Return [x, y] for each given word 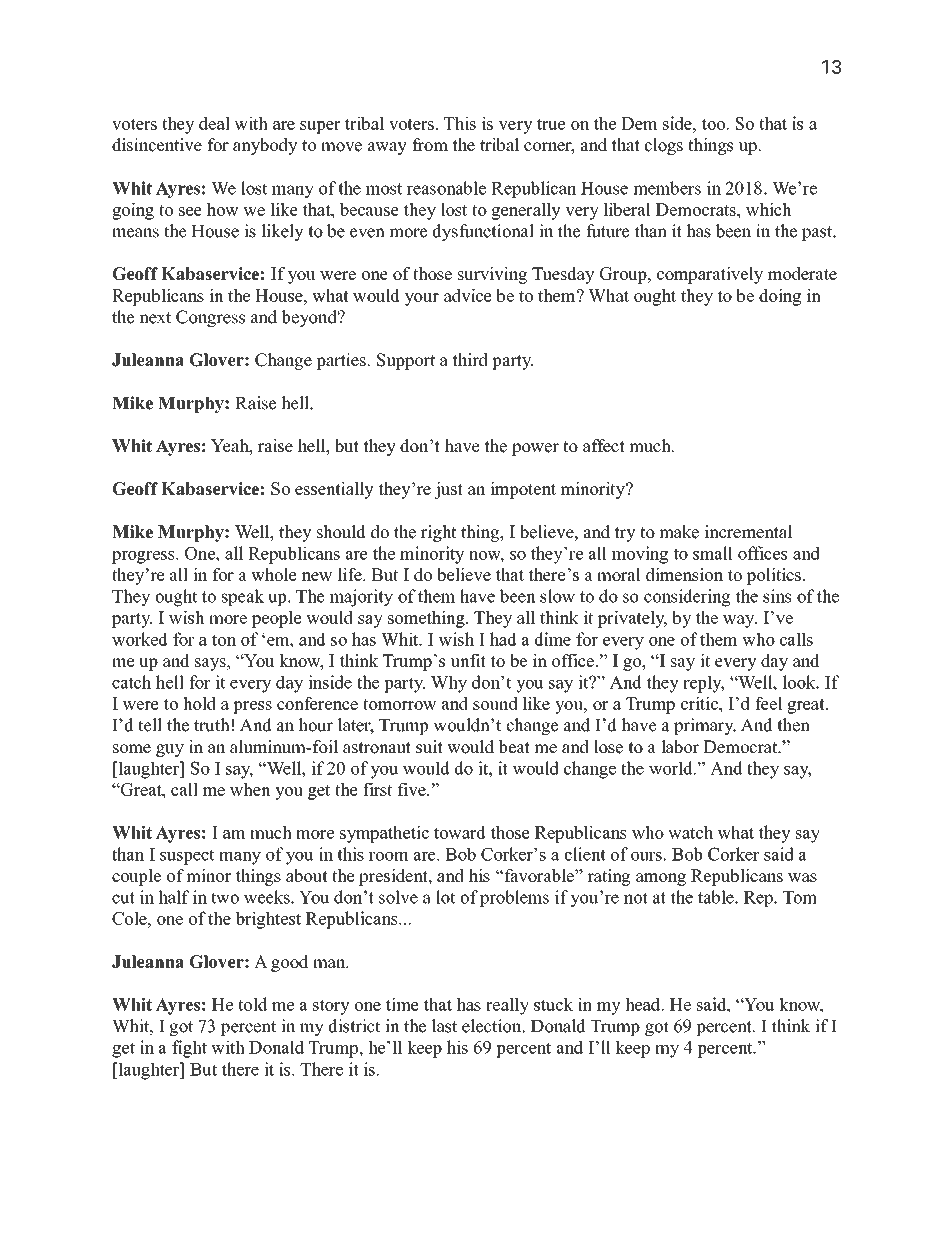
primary [705, 726]
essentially [334, 490]
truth [212, 725]
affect [604, 446]
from [430, 145]
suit [429, 747]
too [715, 124]
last [444, 1026]
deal [214, 123]
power [535, 449]
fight [189, 1049]
